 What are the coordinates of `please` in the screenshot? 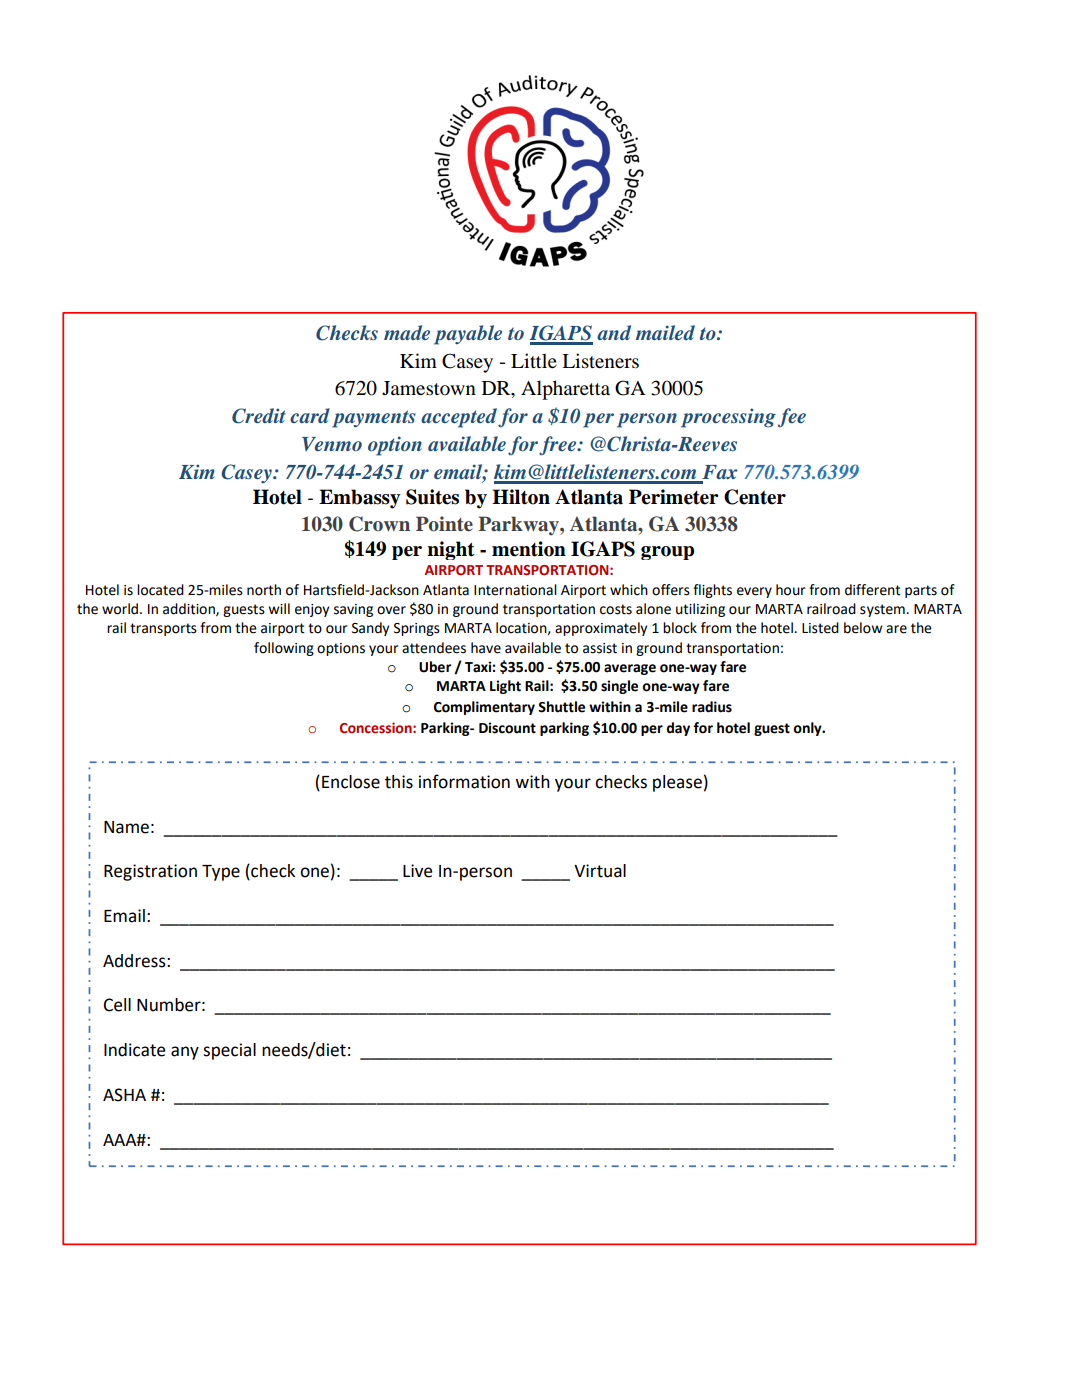 It's located at (677, 783).
